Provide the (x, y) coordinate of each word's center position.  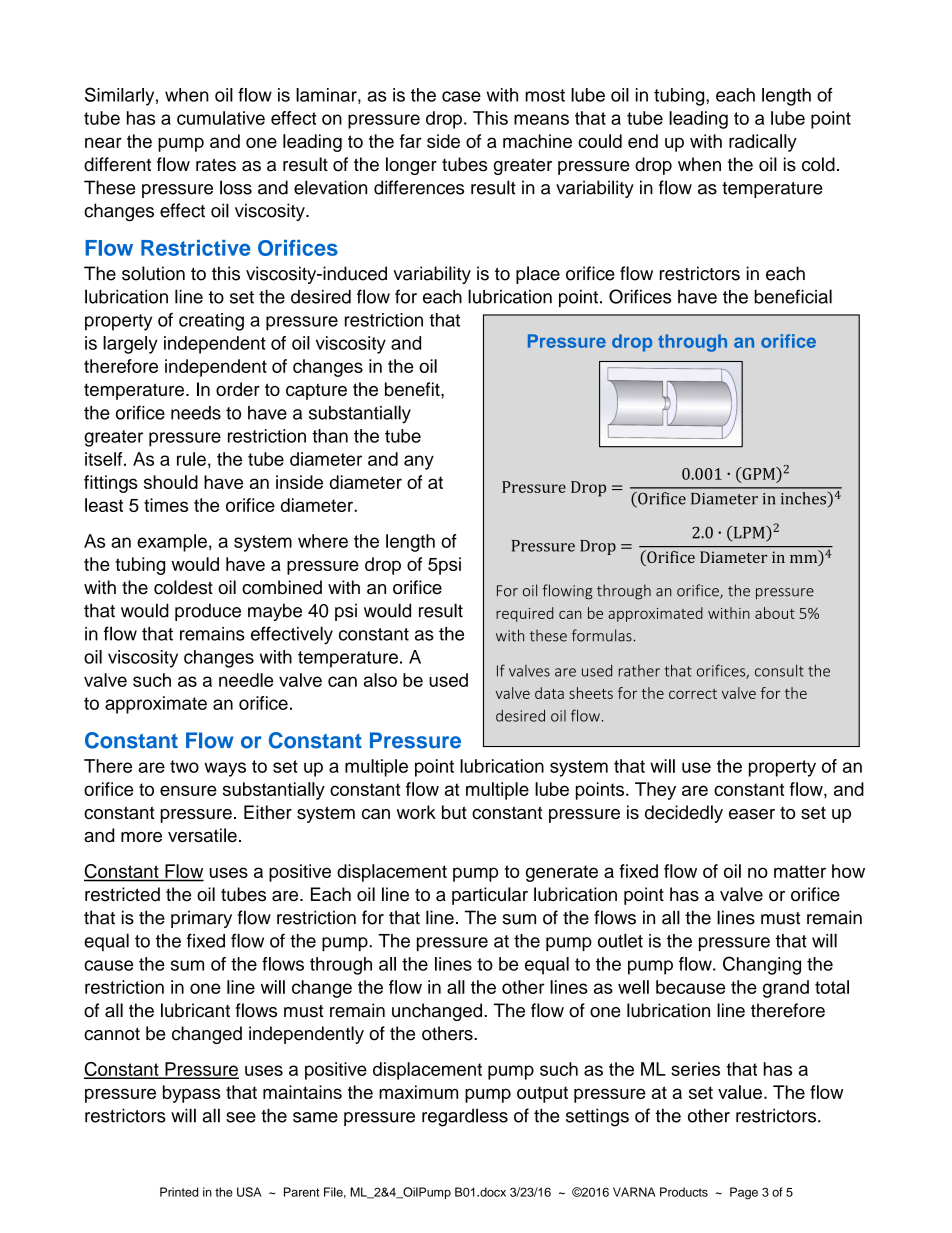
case (461, 96)
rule (191, 459)
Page (744, 1193)
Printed (179, 1192)
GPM (758, 473)
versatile (202, 835)
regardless (465, 1117)
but (454, 812)
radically (763, 143)
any (419, 462)
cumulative (221, 118)
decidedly (684, 814)
